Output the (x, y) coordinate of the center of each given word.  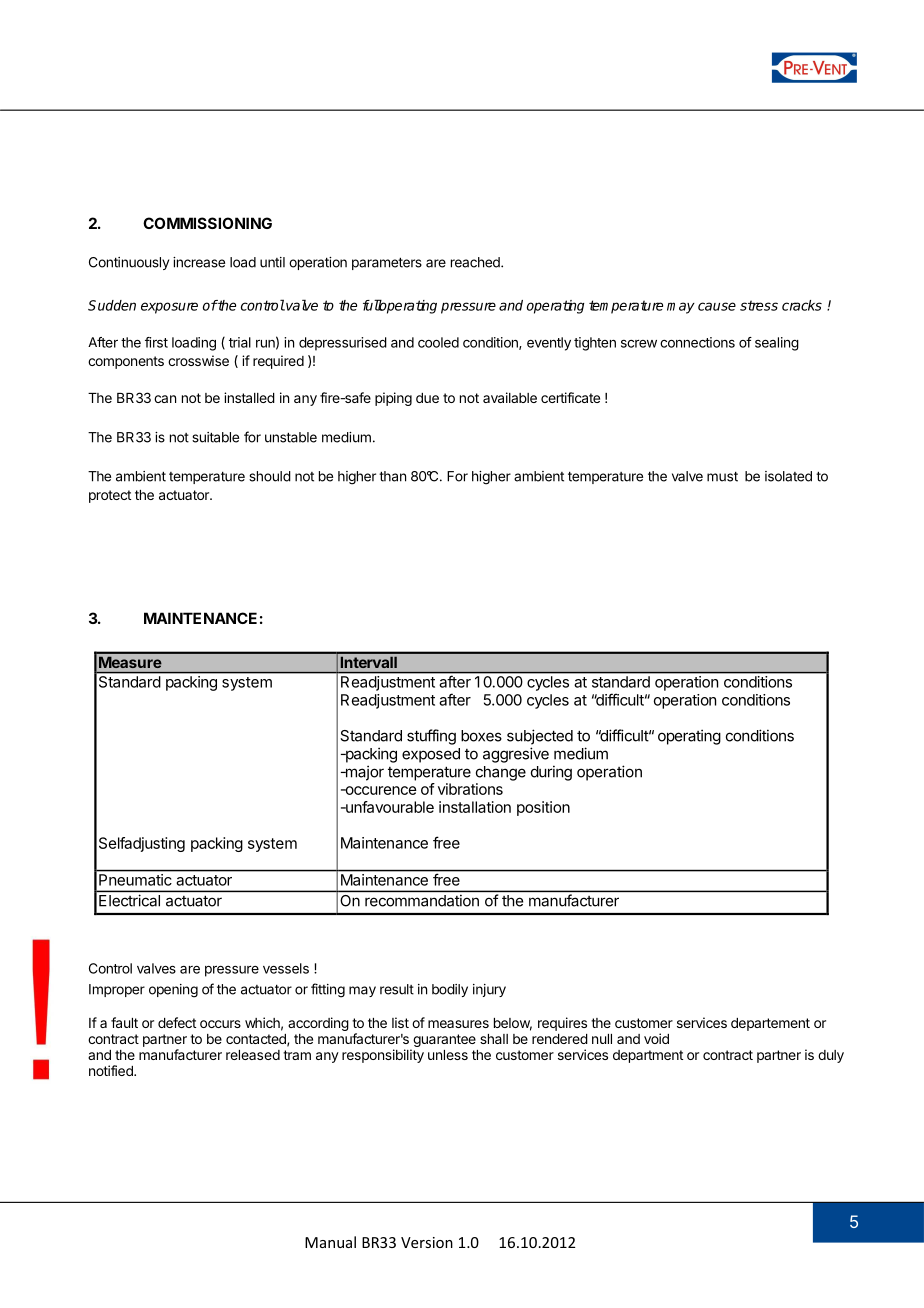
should (270, 476)
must (722, 476)
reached (476, 262)
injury (489, 990)
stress (759, 305)
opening (173, 991)
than (392, 476)
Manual (330, 1242)
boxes (481, 736)
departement (770, 1024)
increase (199, 262)
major (363, 773)
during (551, 773)
